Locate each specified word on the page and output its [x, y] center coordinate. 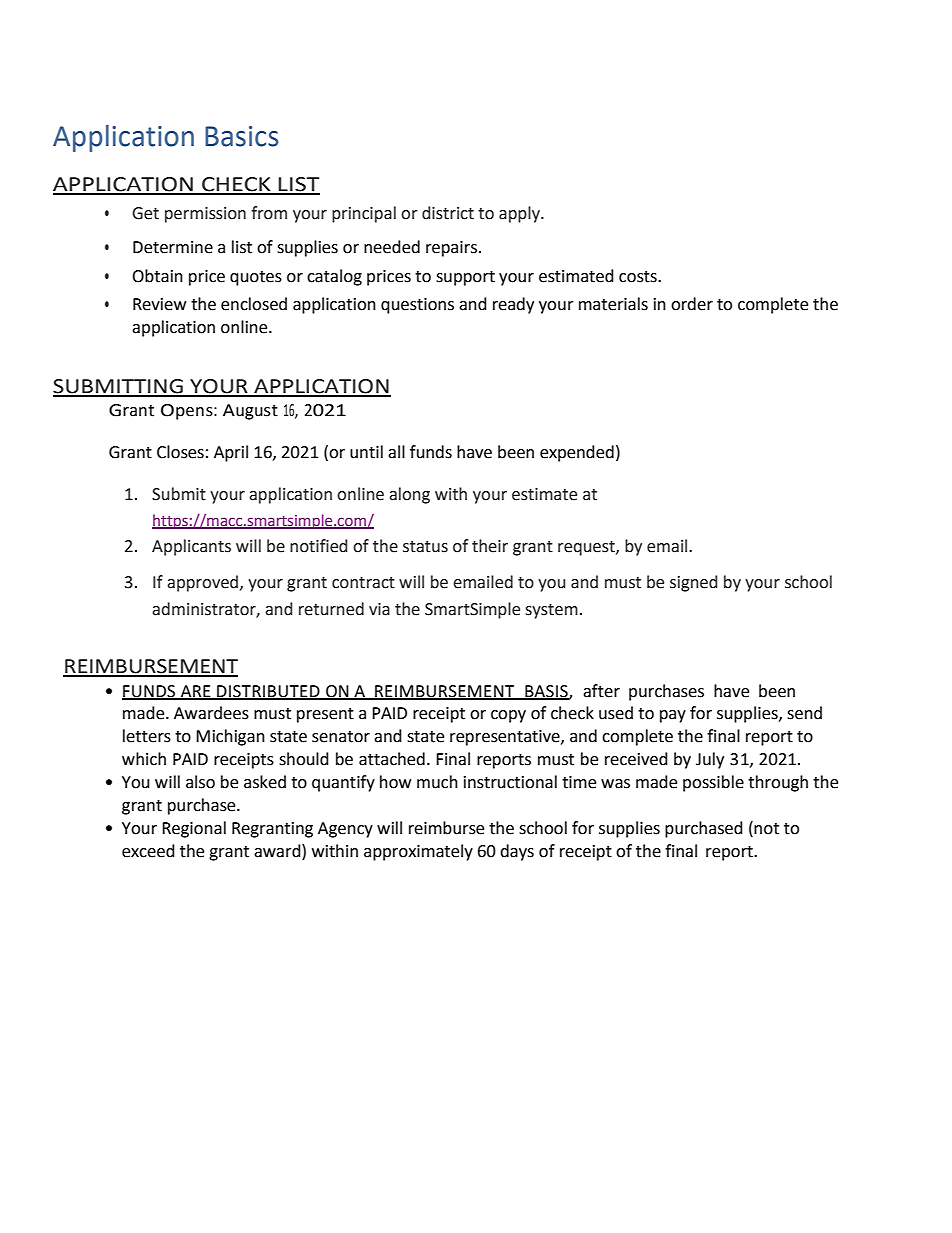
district [448, 213]
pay [673, 716]
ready [513, 305]
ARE [196, 692]
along [409, 495]
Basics [241, 136]
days [517, 852]
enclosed [254, 304]
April [231, 453]
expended [577, 453]
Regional [194, 829]
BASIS [546, 692]
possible [713, 783]
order [692, 304]
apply [520, 214]
